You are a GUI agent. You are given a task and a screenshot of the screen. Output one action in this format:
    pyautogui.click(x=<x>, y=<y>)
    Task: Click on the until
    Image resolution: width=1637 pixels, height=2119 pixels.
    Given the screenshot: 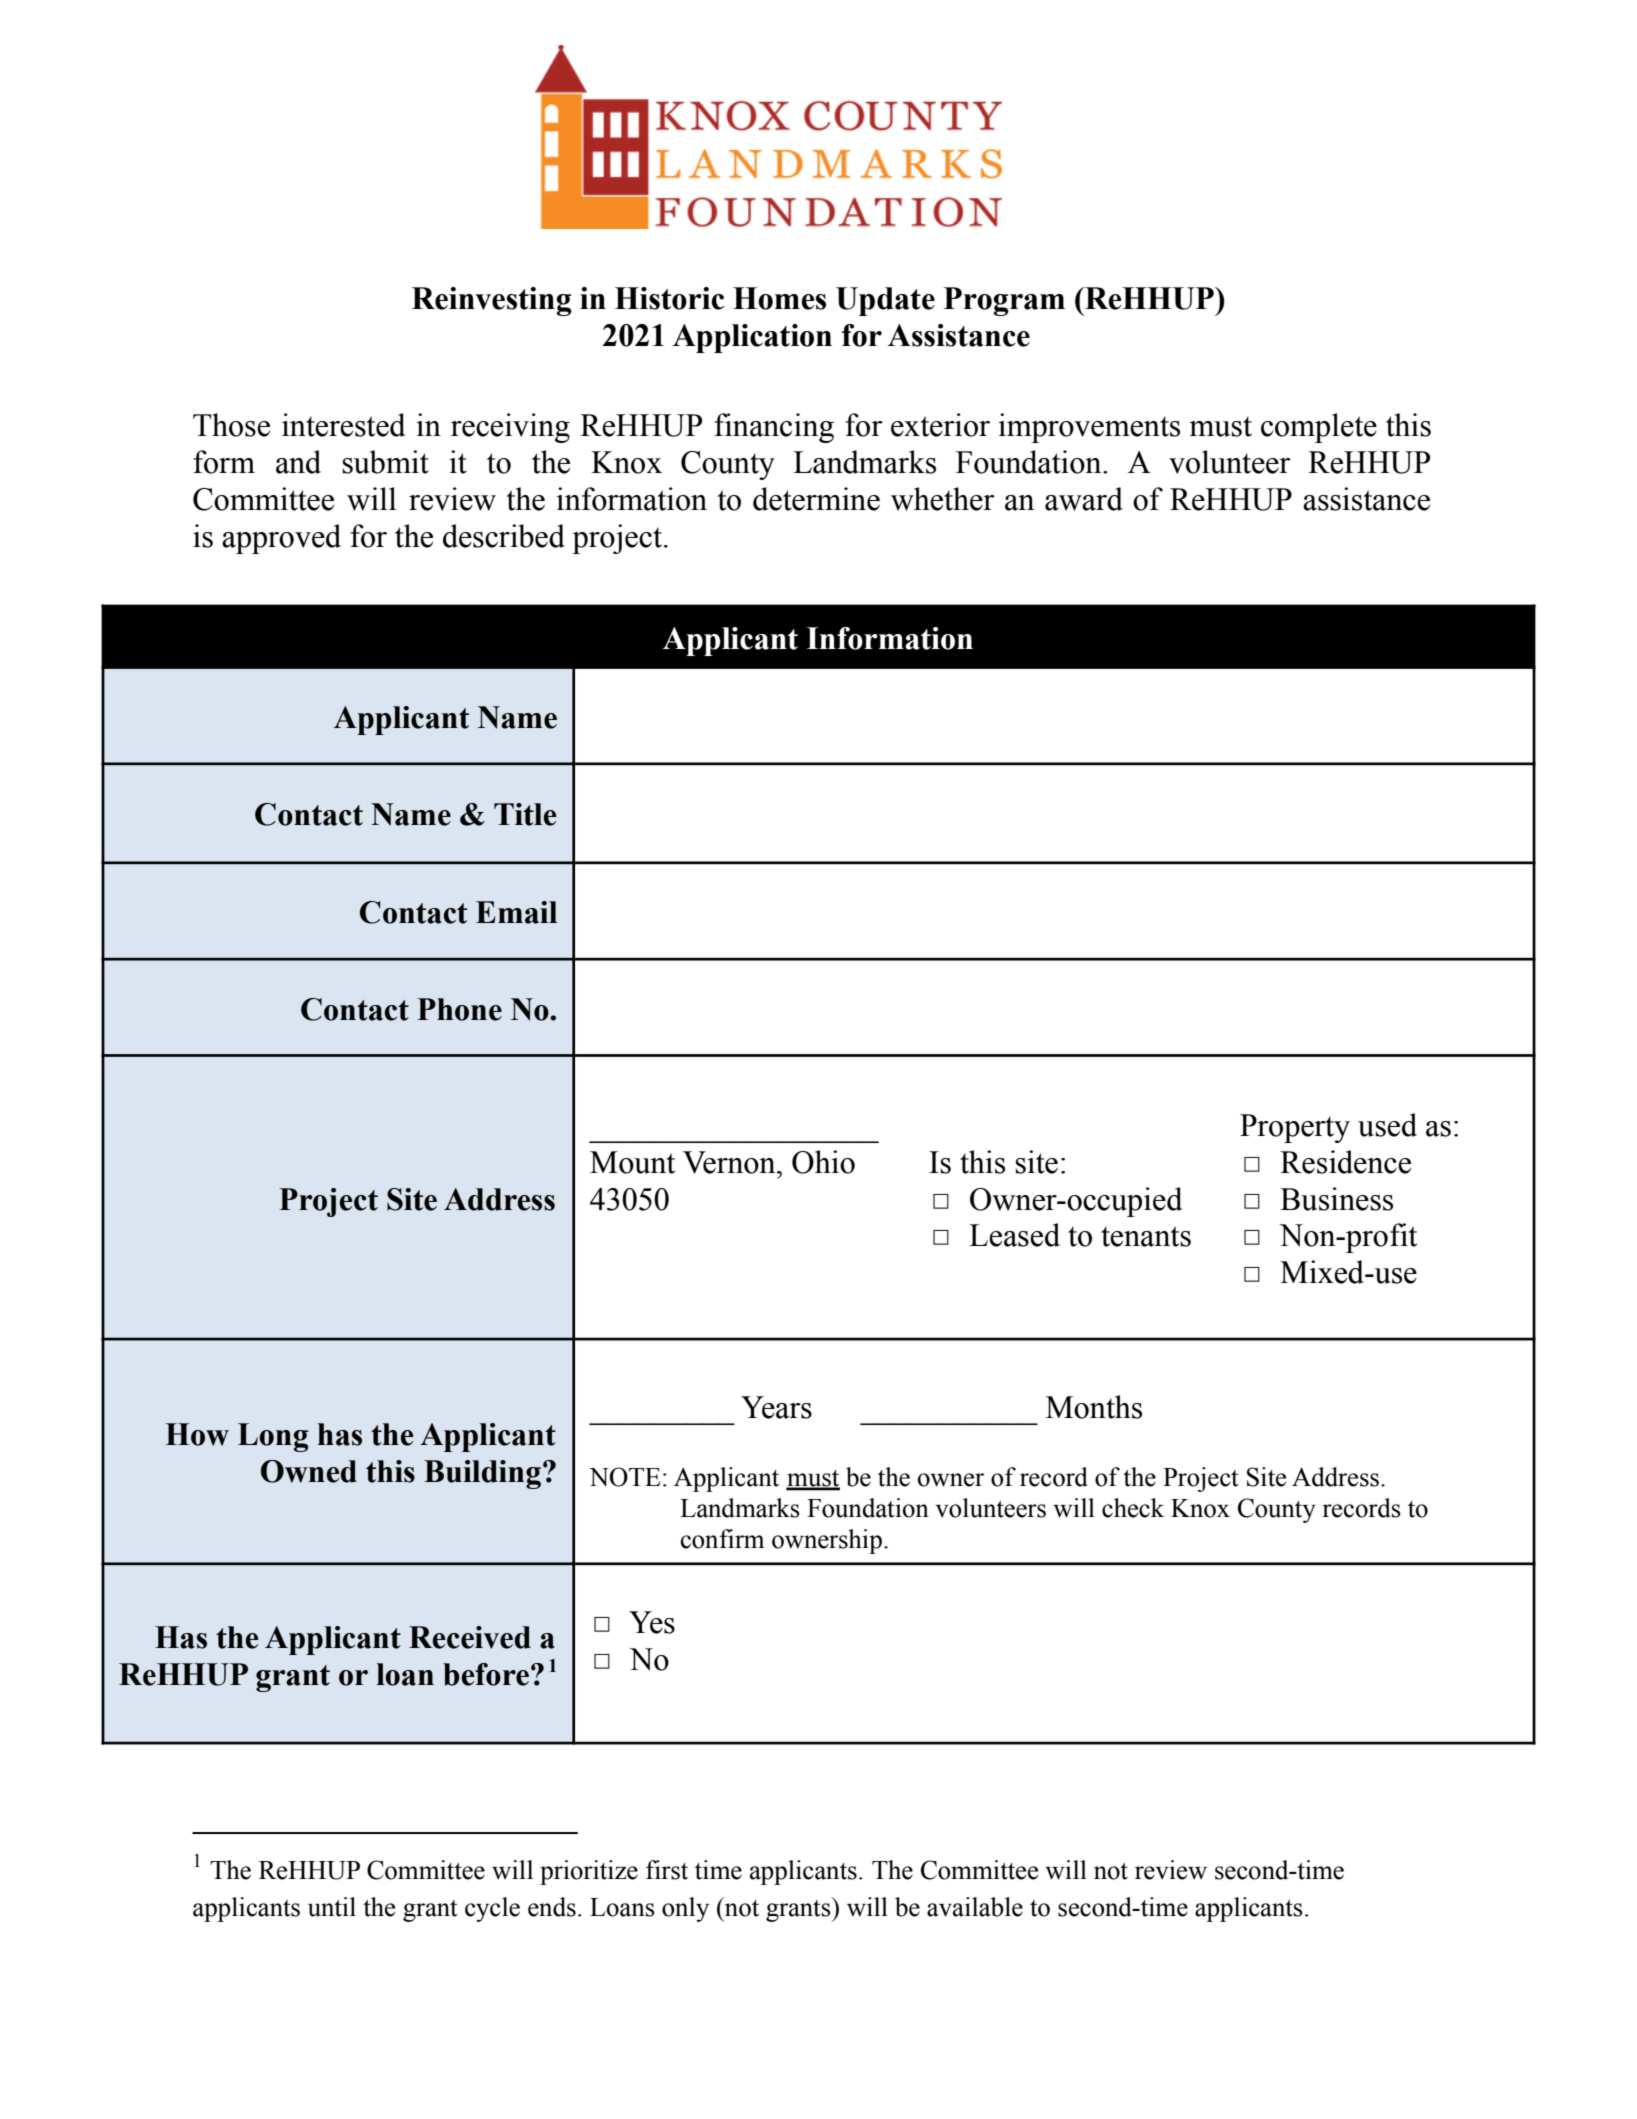 What is the action you would take?
    pyautogui.click(x=332, y=1907)
